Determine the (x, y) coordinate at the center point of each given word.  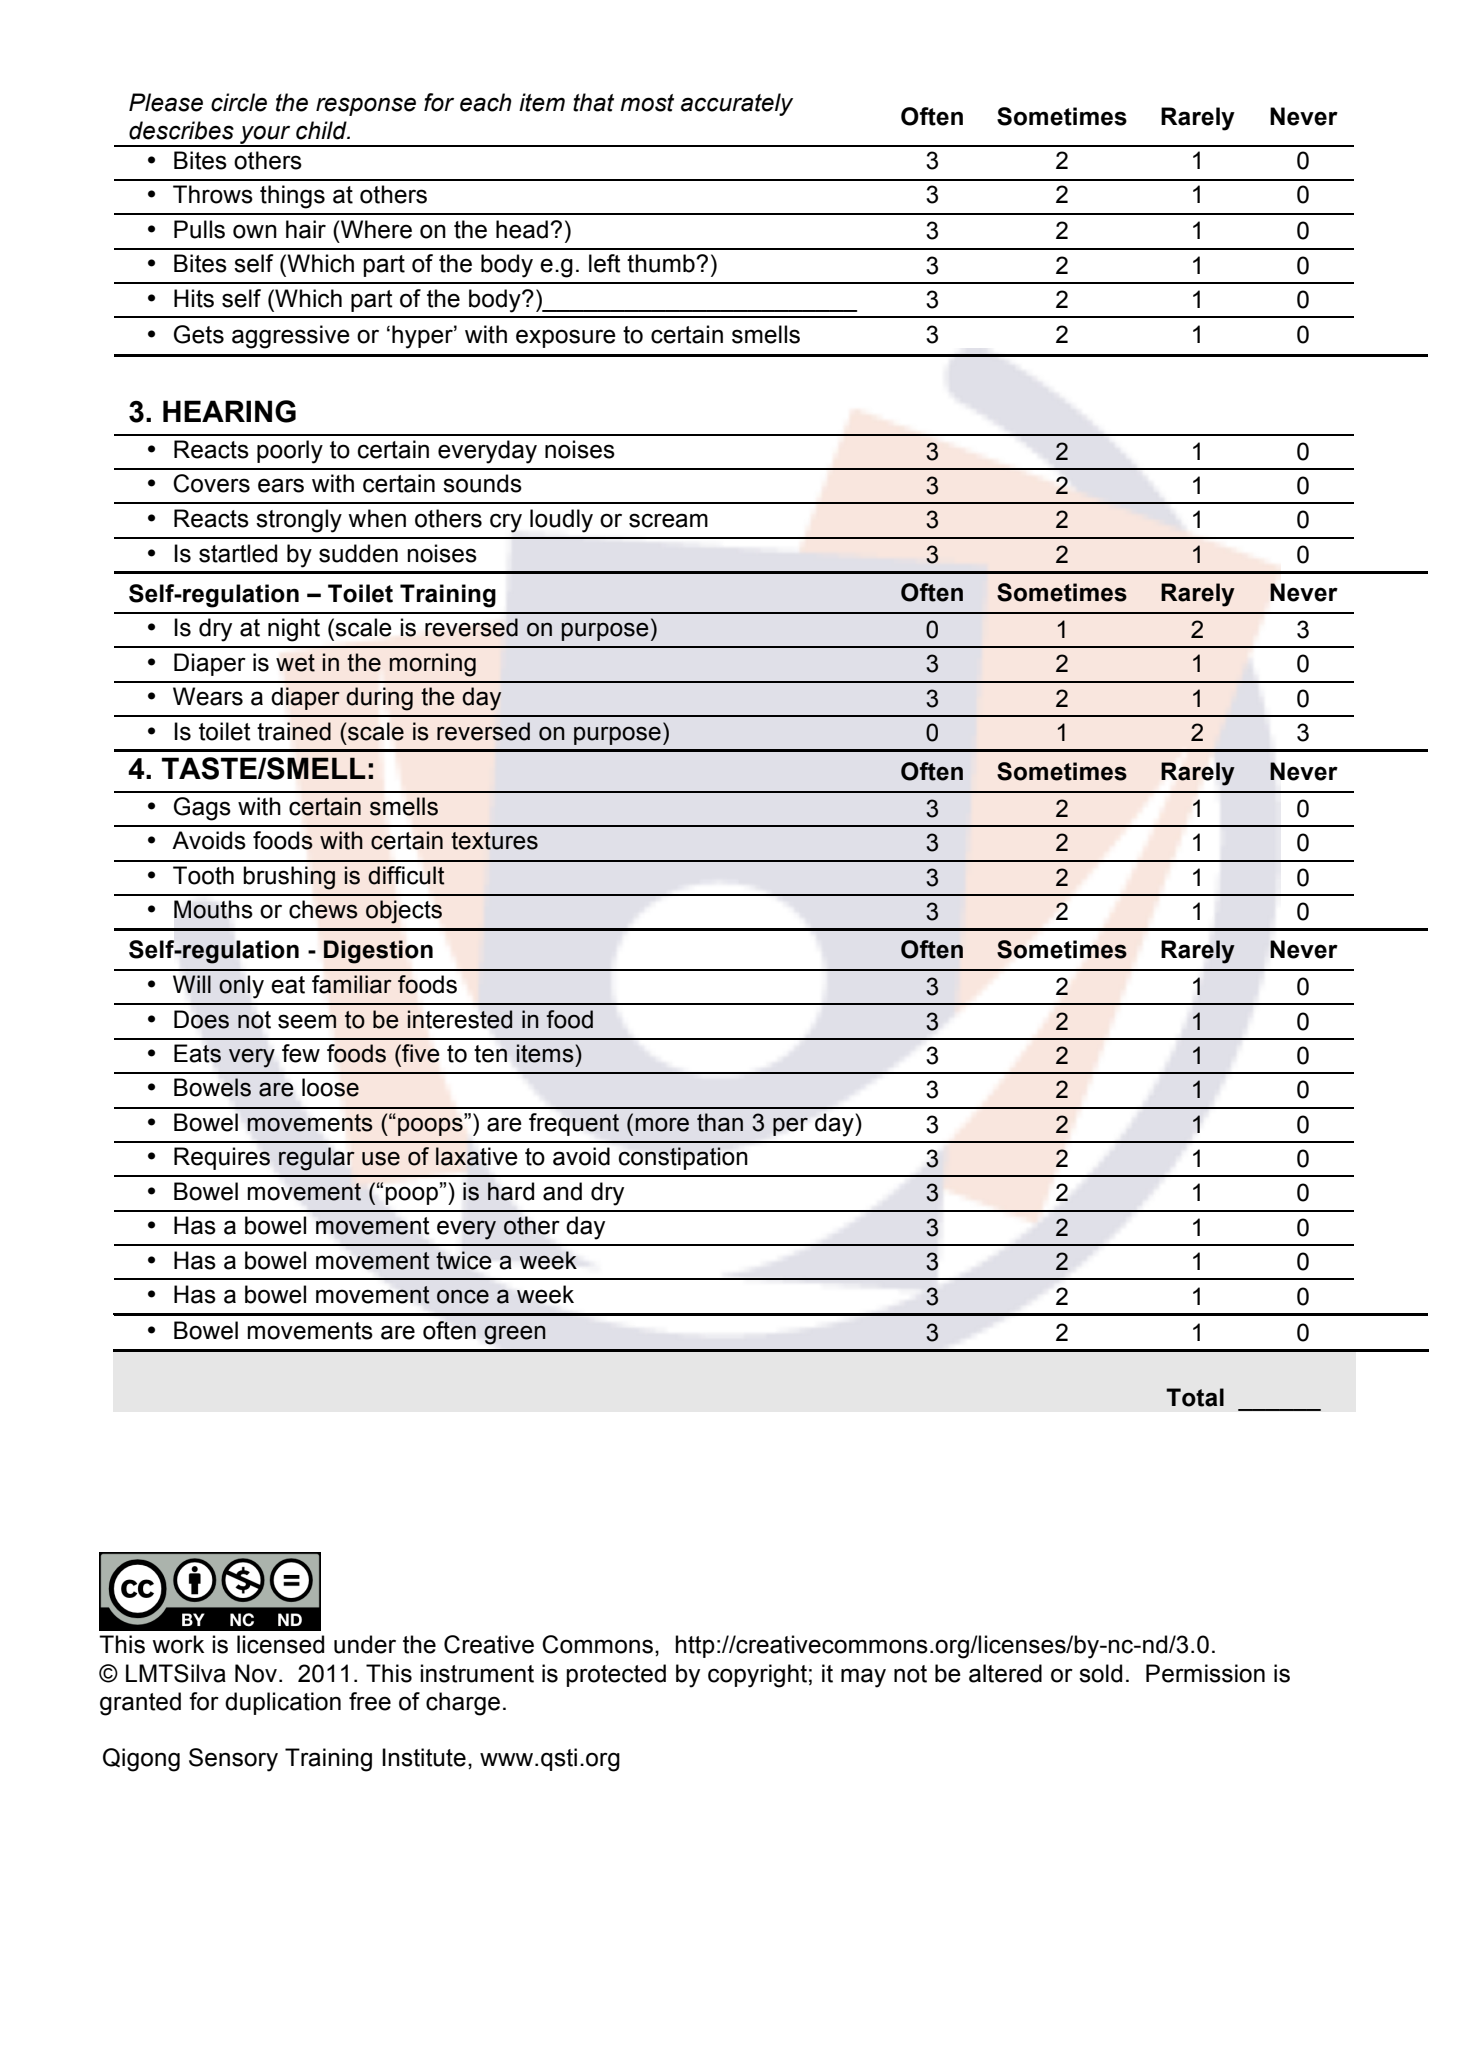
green (515, 1335)
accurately (737, 104)
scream (668, 520)
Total (1195, 1397)
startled (238, 553)
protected (616, 1675)
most (647, 103)
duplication (283, 1703)
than (720, 1122)
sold (1100, 1673)
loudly (561, 521)
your (265, 136)
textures (494, 841)
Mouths (213, 909)
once (463, 1297)
